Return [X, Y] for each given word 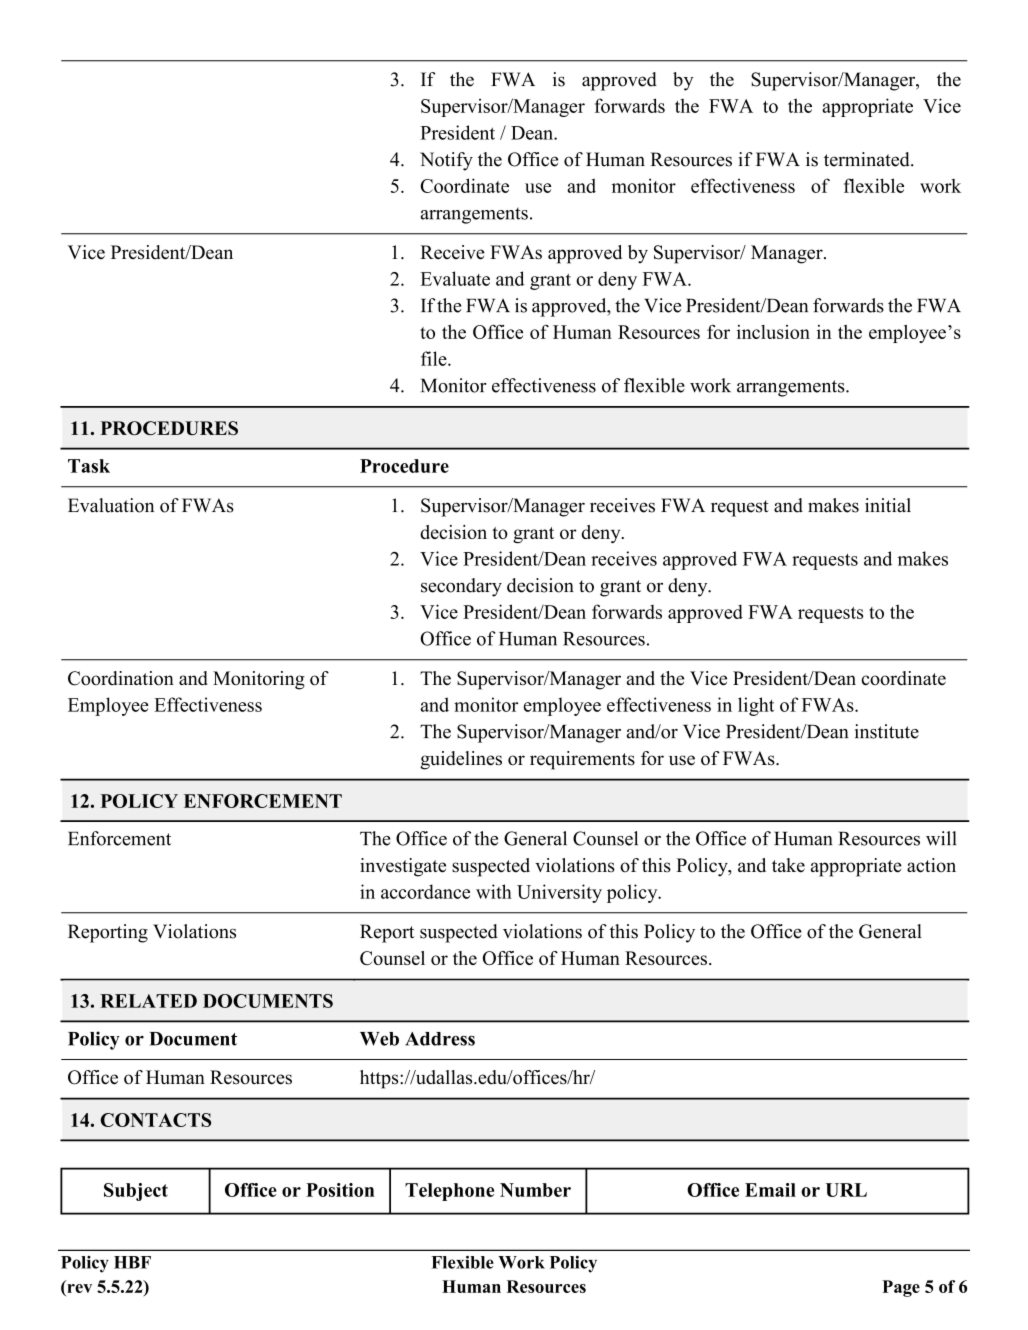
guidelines [461, 760]
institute [887, 731]
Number [535, 1190]
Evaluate [455, 278]
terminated [868, 159]
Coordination [121, 678]
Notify [446, 161]
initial [888, 505]
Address [440, 1039]
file [435, 358]
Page [901, 1288]
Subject [136, 1192]
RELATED [148, 1001]
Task [89, 466]
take [788, 865]
